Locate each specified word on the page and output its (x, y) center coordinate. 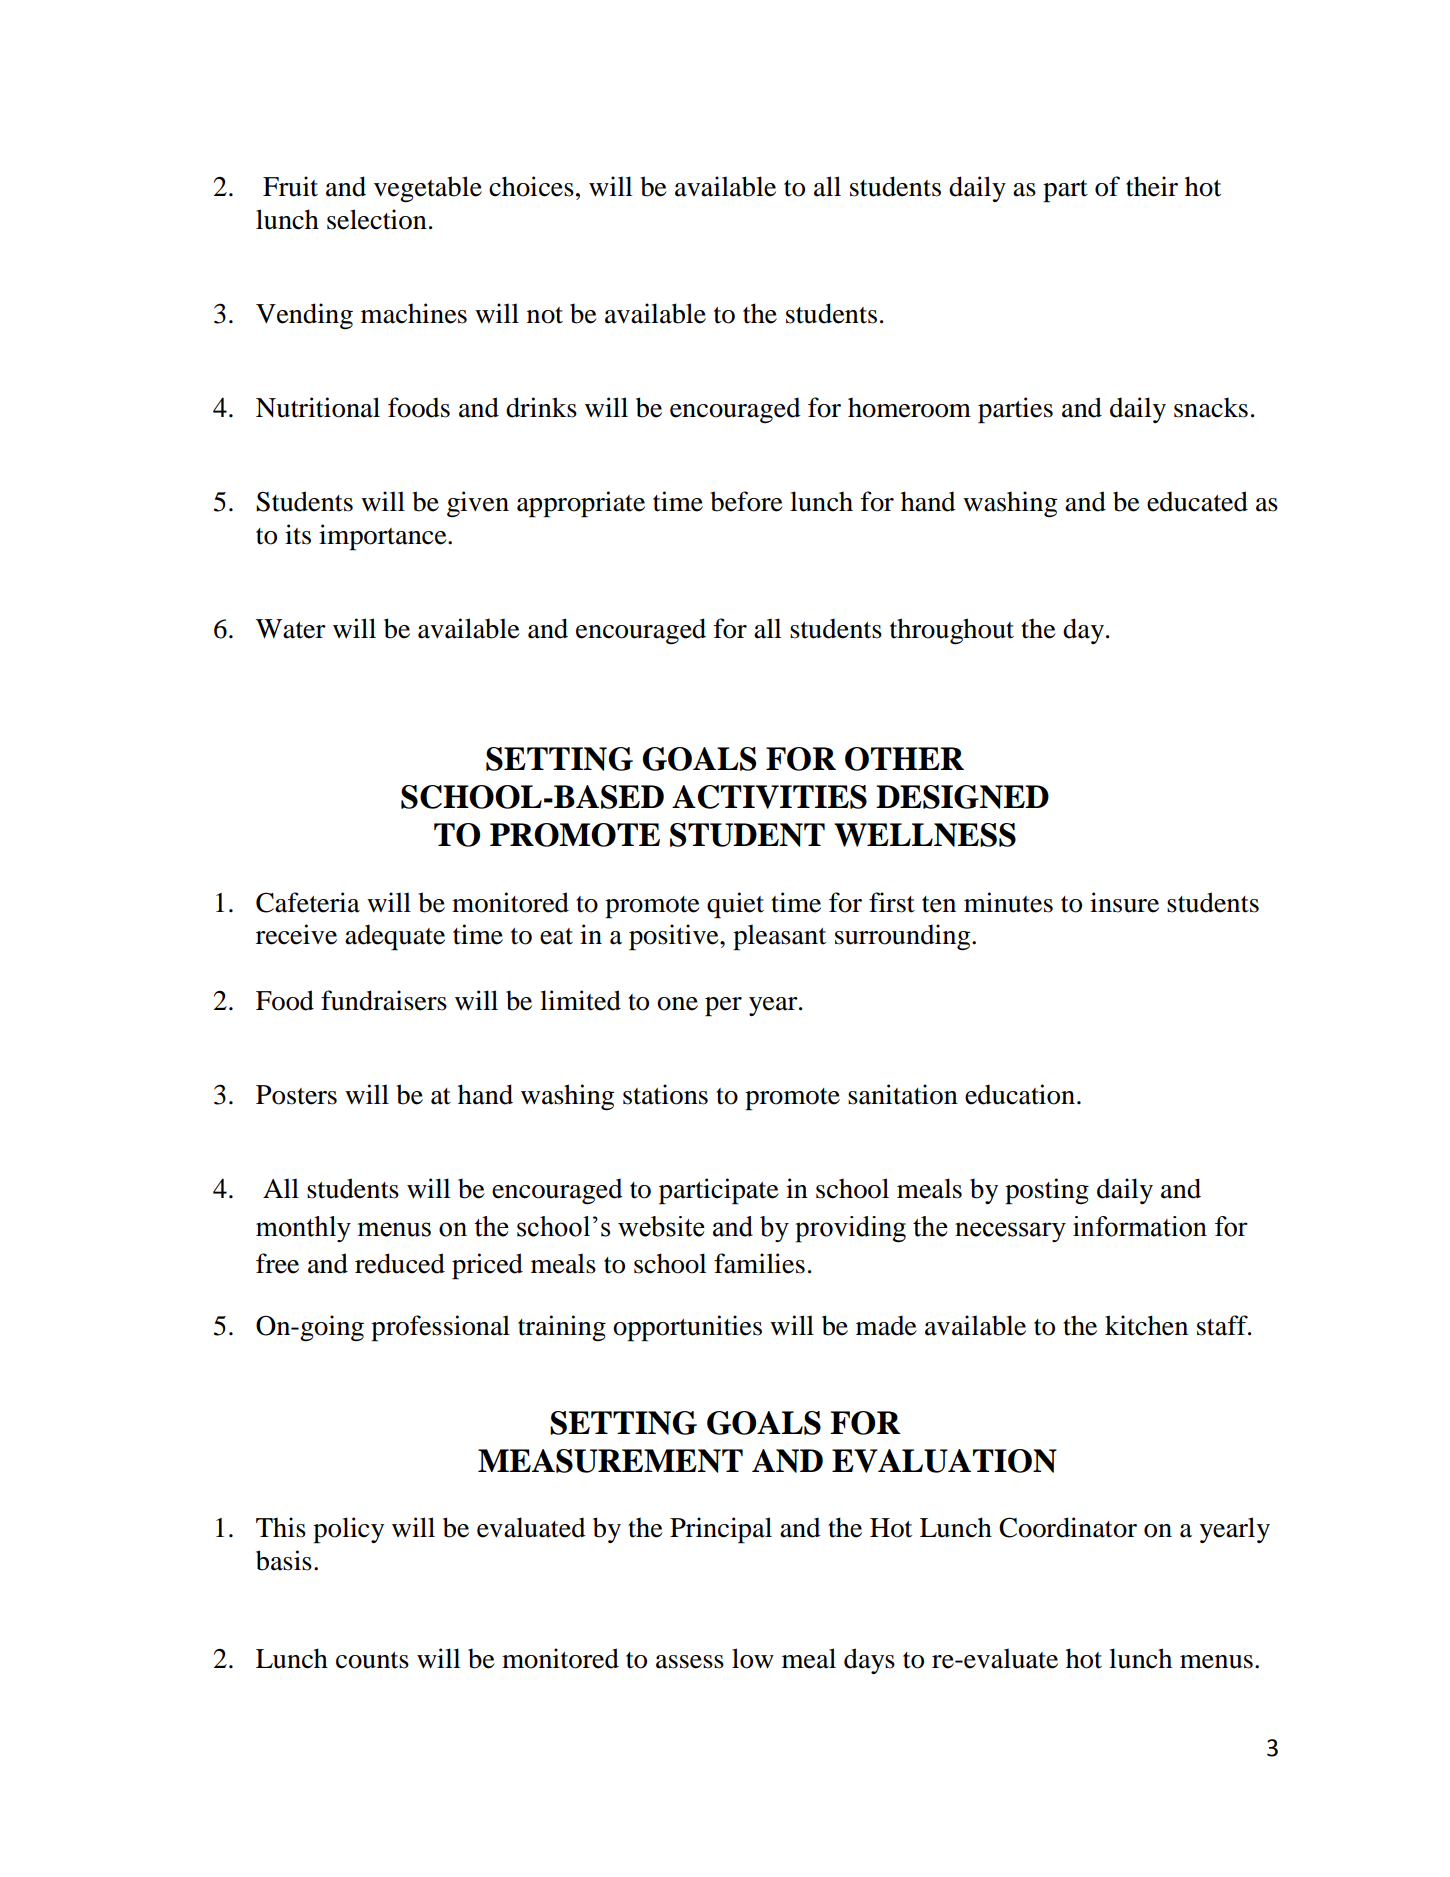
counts (372, 1660)
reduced (400, 1263)
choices (531, 186)
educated (1197, 501)
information (1140, 1226)
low (753, 1658)
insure (1124, 902)
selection (377, 219)
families (759, 1263)
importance (384, 537)
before (747, 501)
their (1152, 186)
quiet (735, 905)
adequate (395, 937)
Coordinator (1068, 1527)
